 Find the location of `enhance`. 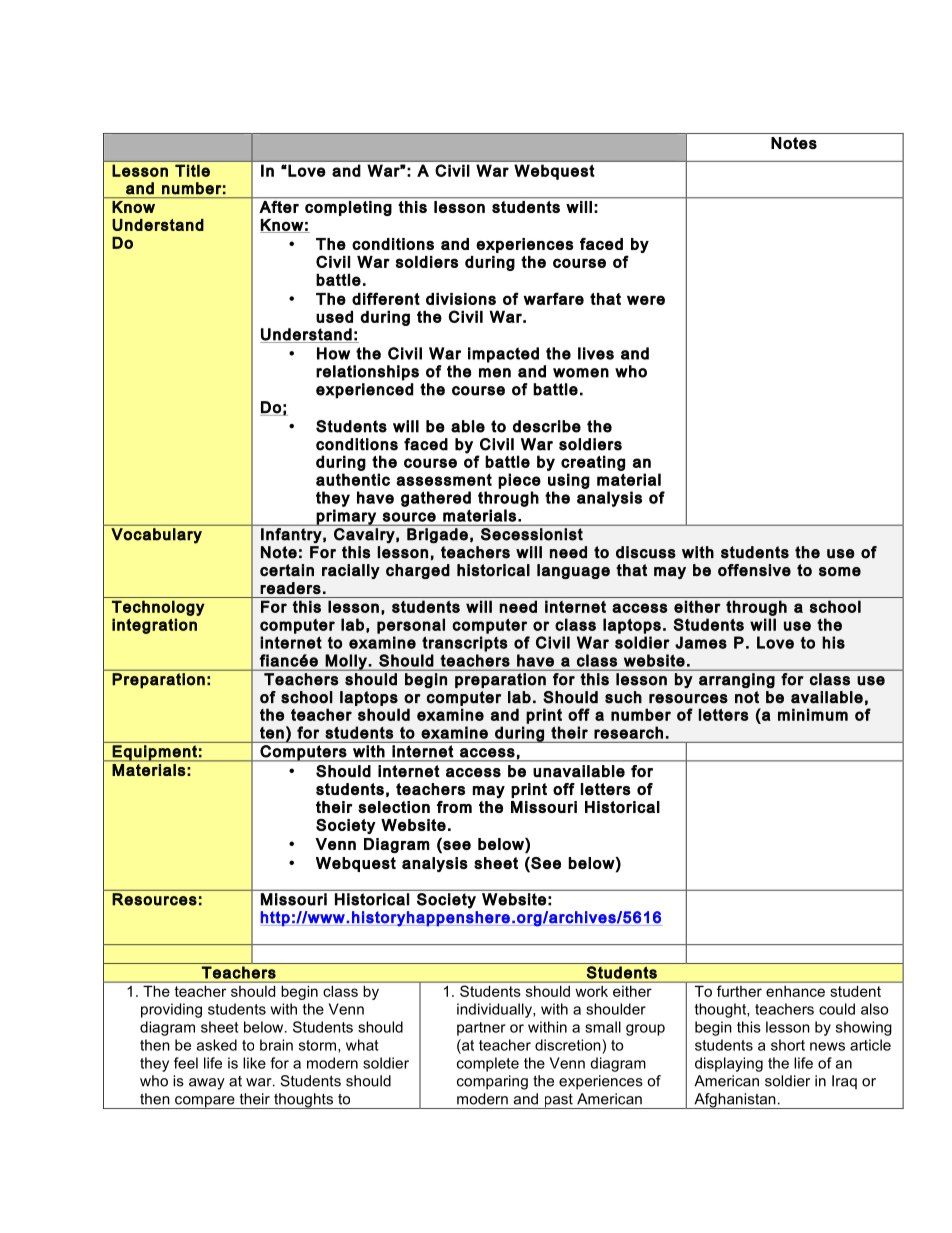

enhance is located at coordinates (795, 991).
